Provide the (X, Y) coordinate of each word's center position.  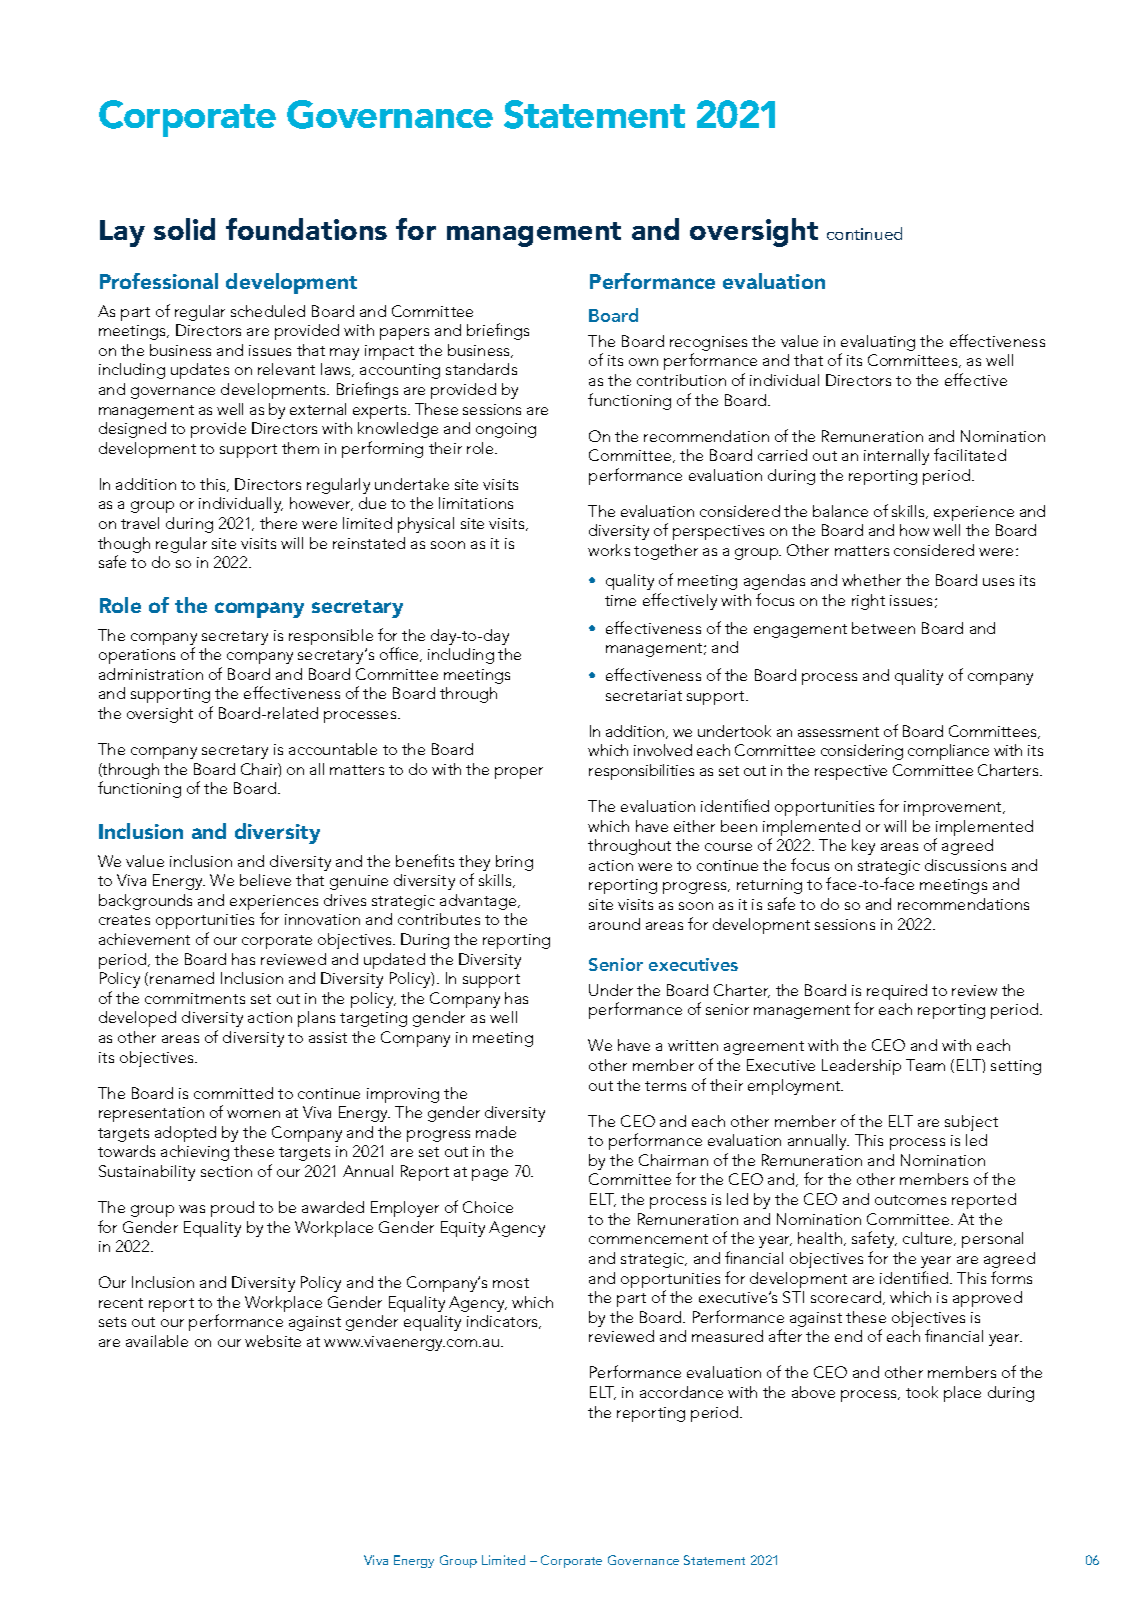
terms (665, 1086)
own (643, 362)
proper (519, 773)
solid (184, 229)
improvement (954, 808)
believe (265, 880)
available (157, 1341)
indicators (504, 1322)
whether (871, 580)
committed (233, 1093)
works (609, 550)
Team (925, 1065)
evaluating (878, 344)
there (278, 523)
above (813, 1392)
